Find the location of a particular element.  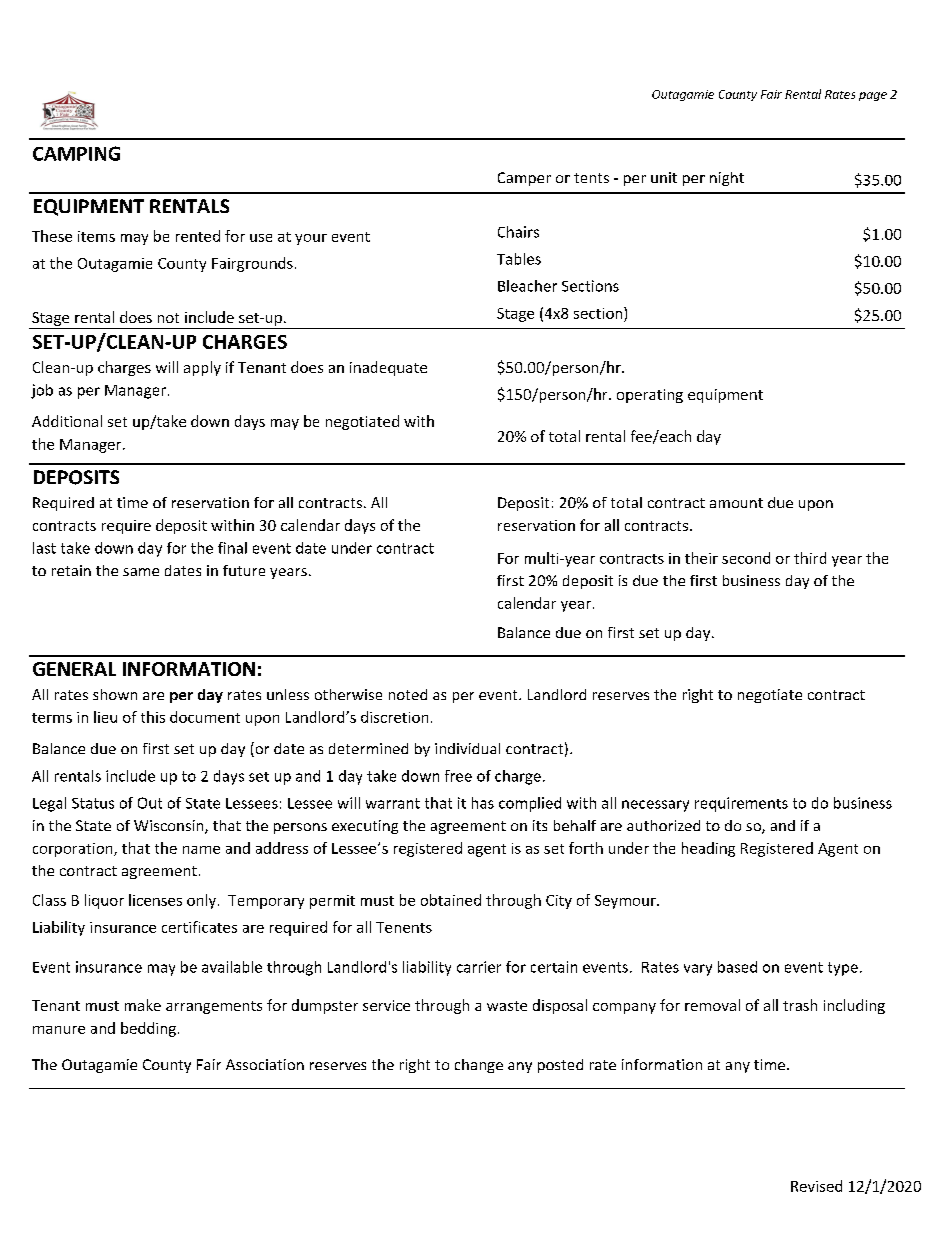

night is located at coordinates (727, 179).
